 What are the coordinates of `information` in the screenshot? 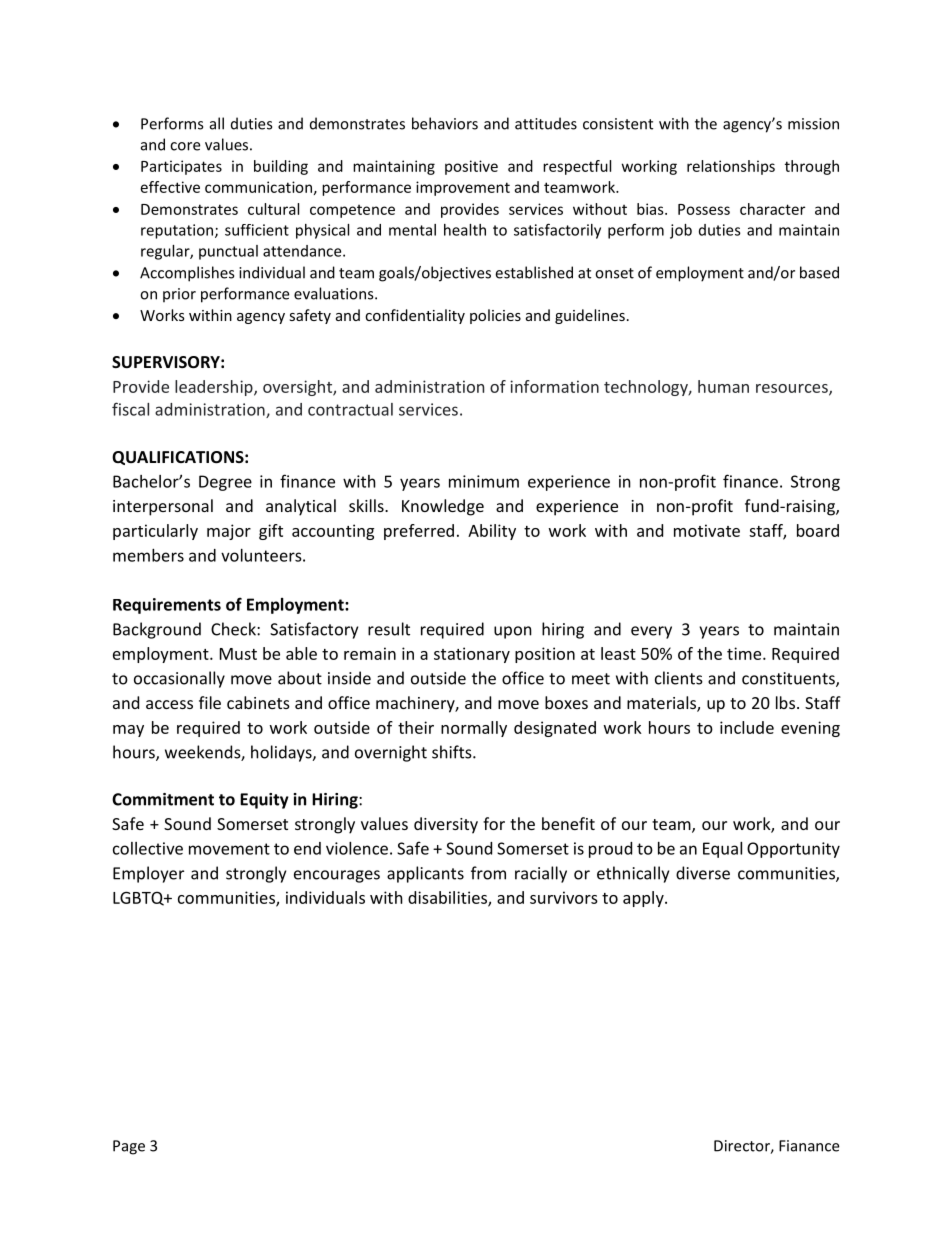 It's located at (554, 386).
